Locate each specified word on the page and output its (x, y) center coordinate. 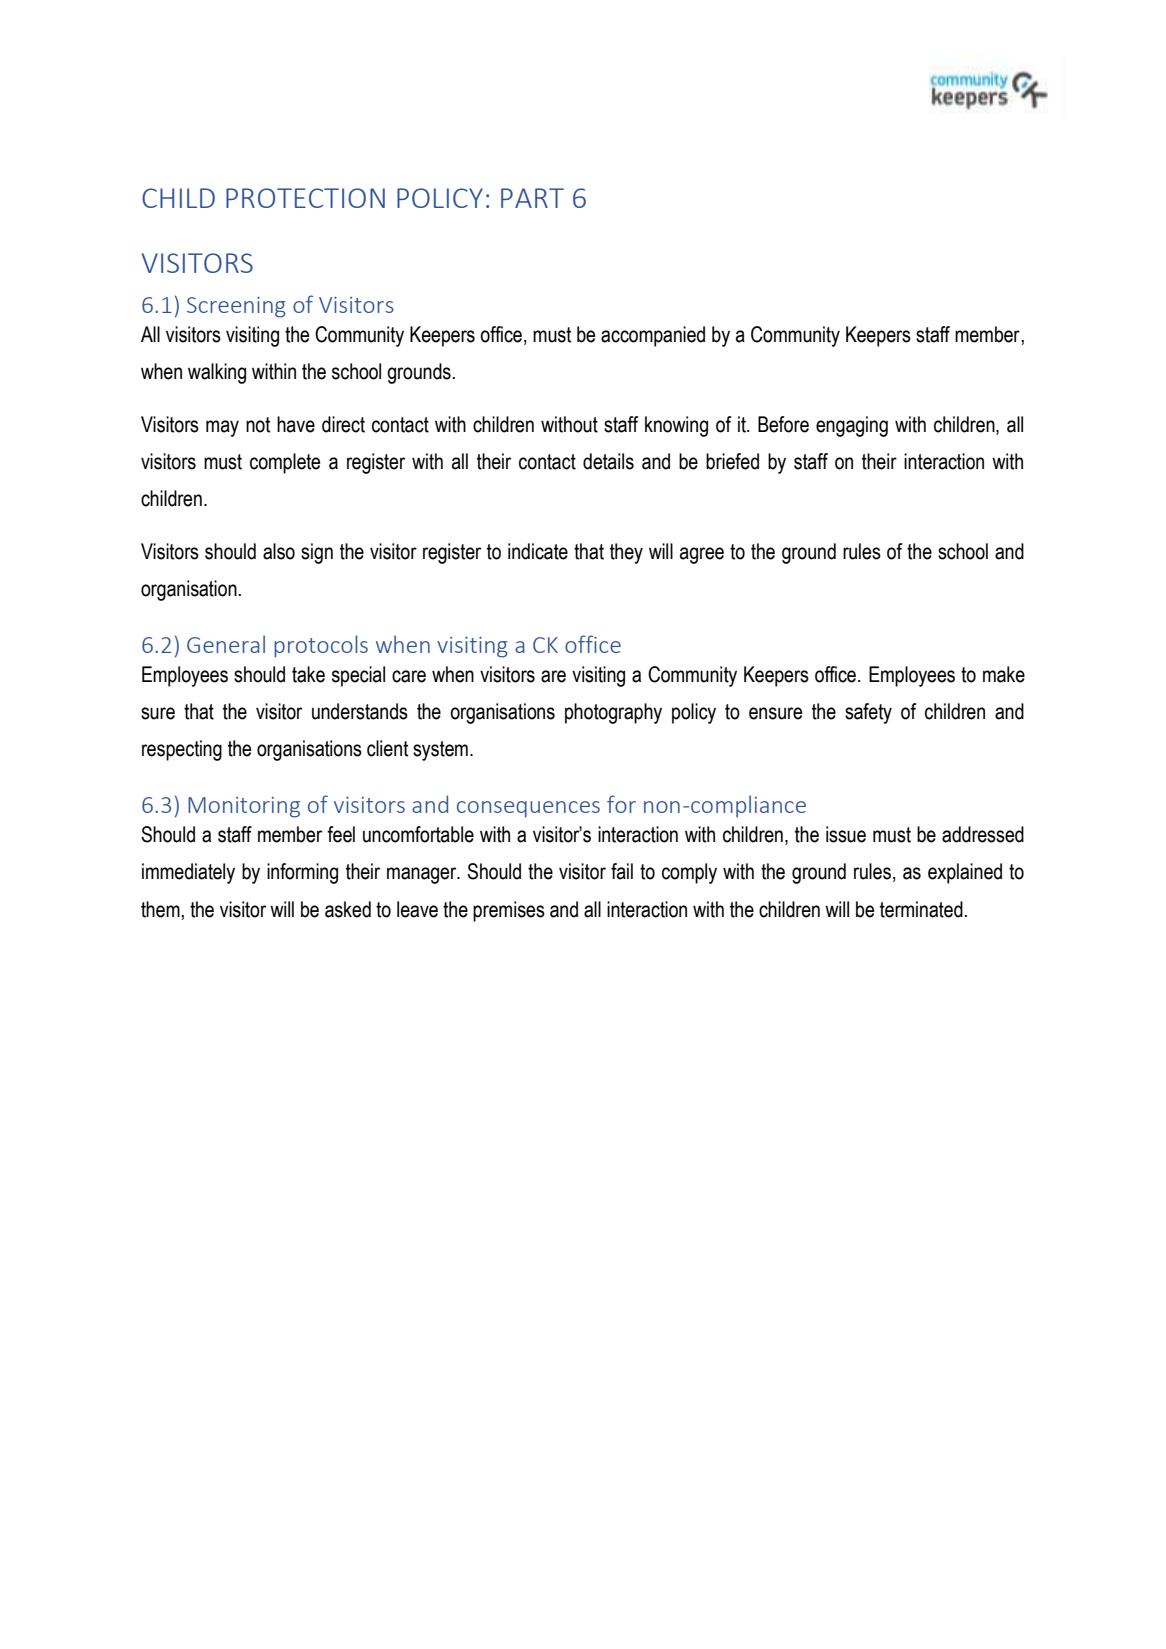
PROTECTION (305, 198)
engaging (852, 426)
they (626, 553)
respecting (182, 750)
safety (868, 713)
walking (217, 373)
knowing (676, 426)
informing (302, 873)
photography (613, 713)
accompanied (653, 336)
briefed (732, 461)
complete (285, 463)
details (608, 461)
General (226, 644)
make (1004, 674)
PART (532, 198)
